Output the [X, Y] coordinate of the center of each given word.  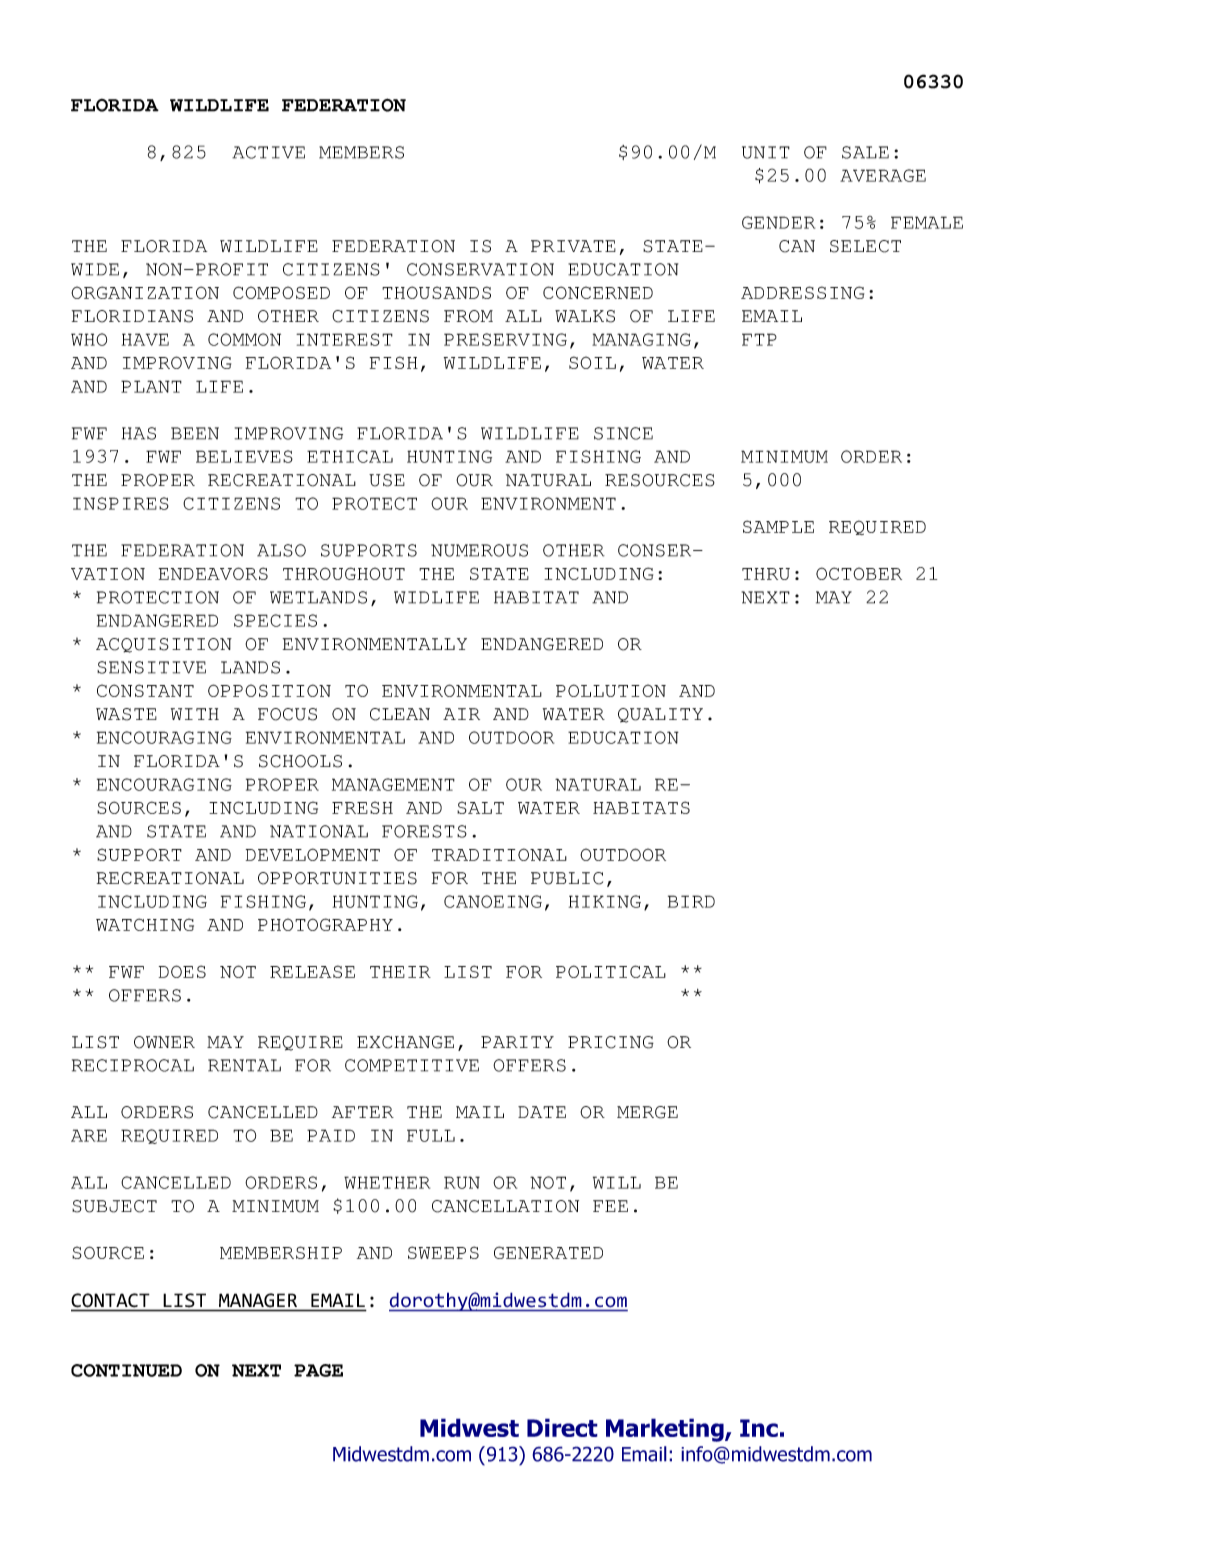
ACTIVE [268, 152]
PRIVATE [573, 246]
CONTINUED [126, 1370]
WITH [195, 714]
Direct [562, 1427]
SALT [480, 807]
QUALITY [660, 715]
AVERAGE [883, 175]
